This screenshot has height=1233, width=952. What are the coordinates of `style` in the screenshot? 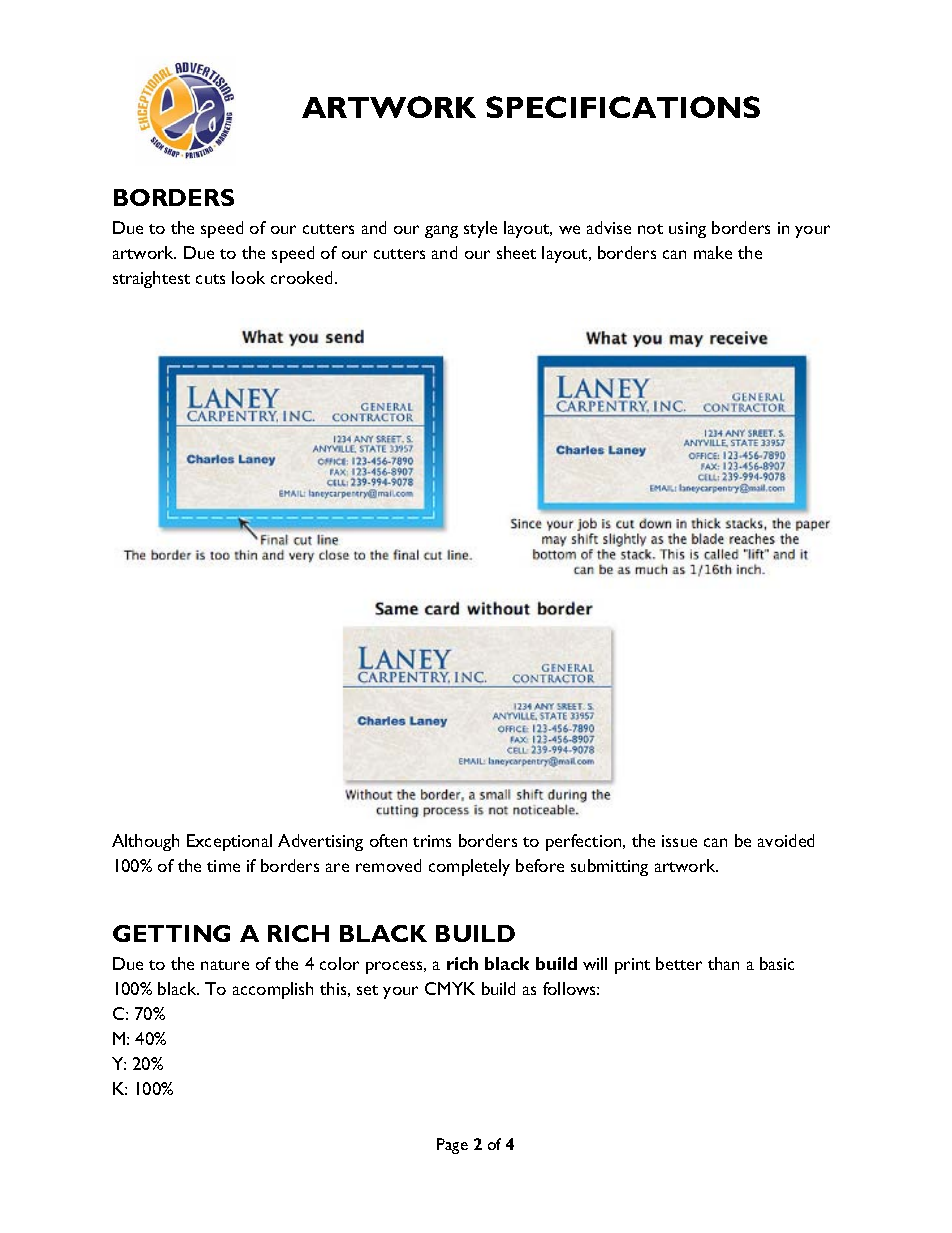 It's located at (480, 229).
